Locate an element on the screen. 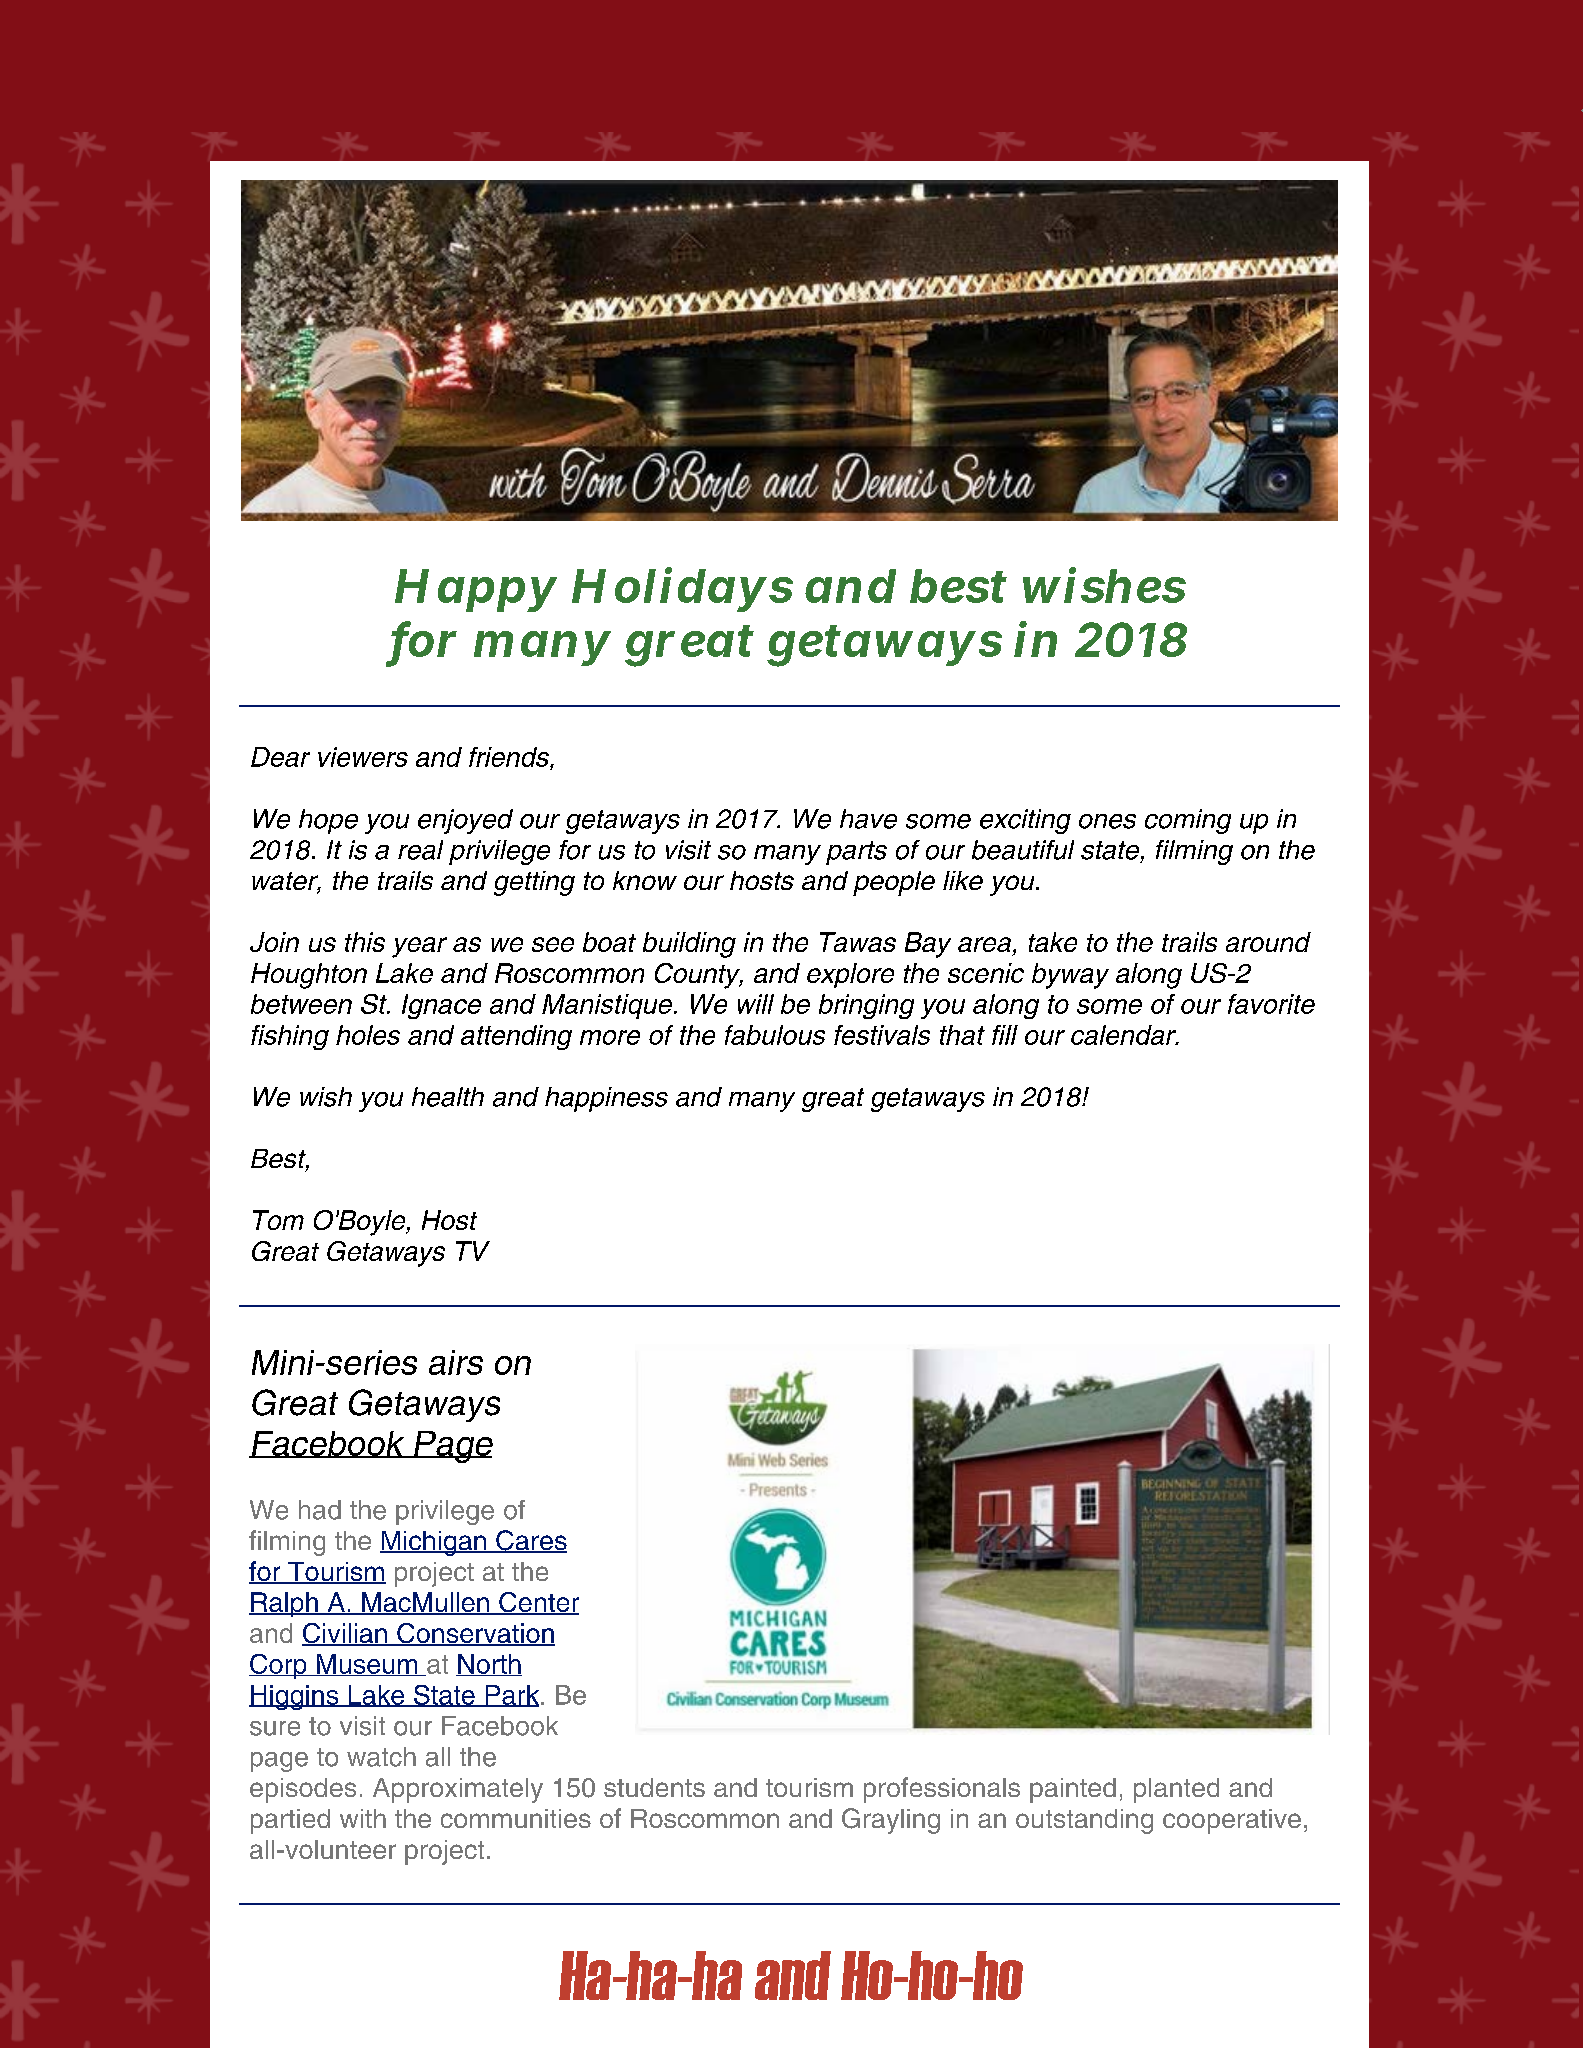 This screenshot has height=2048, width=1583. watch is located at coordinates (381, 1757).
